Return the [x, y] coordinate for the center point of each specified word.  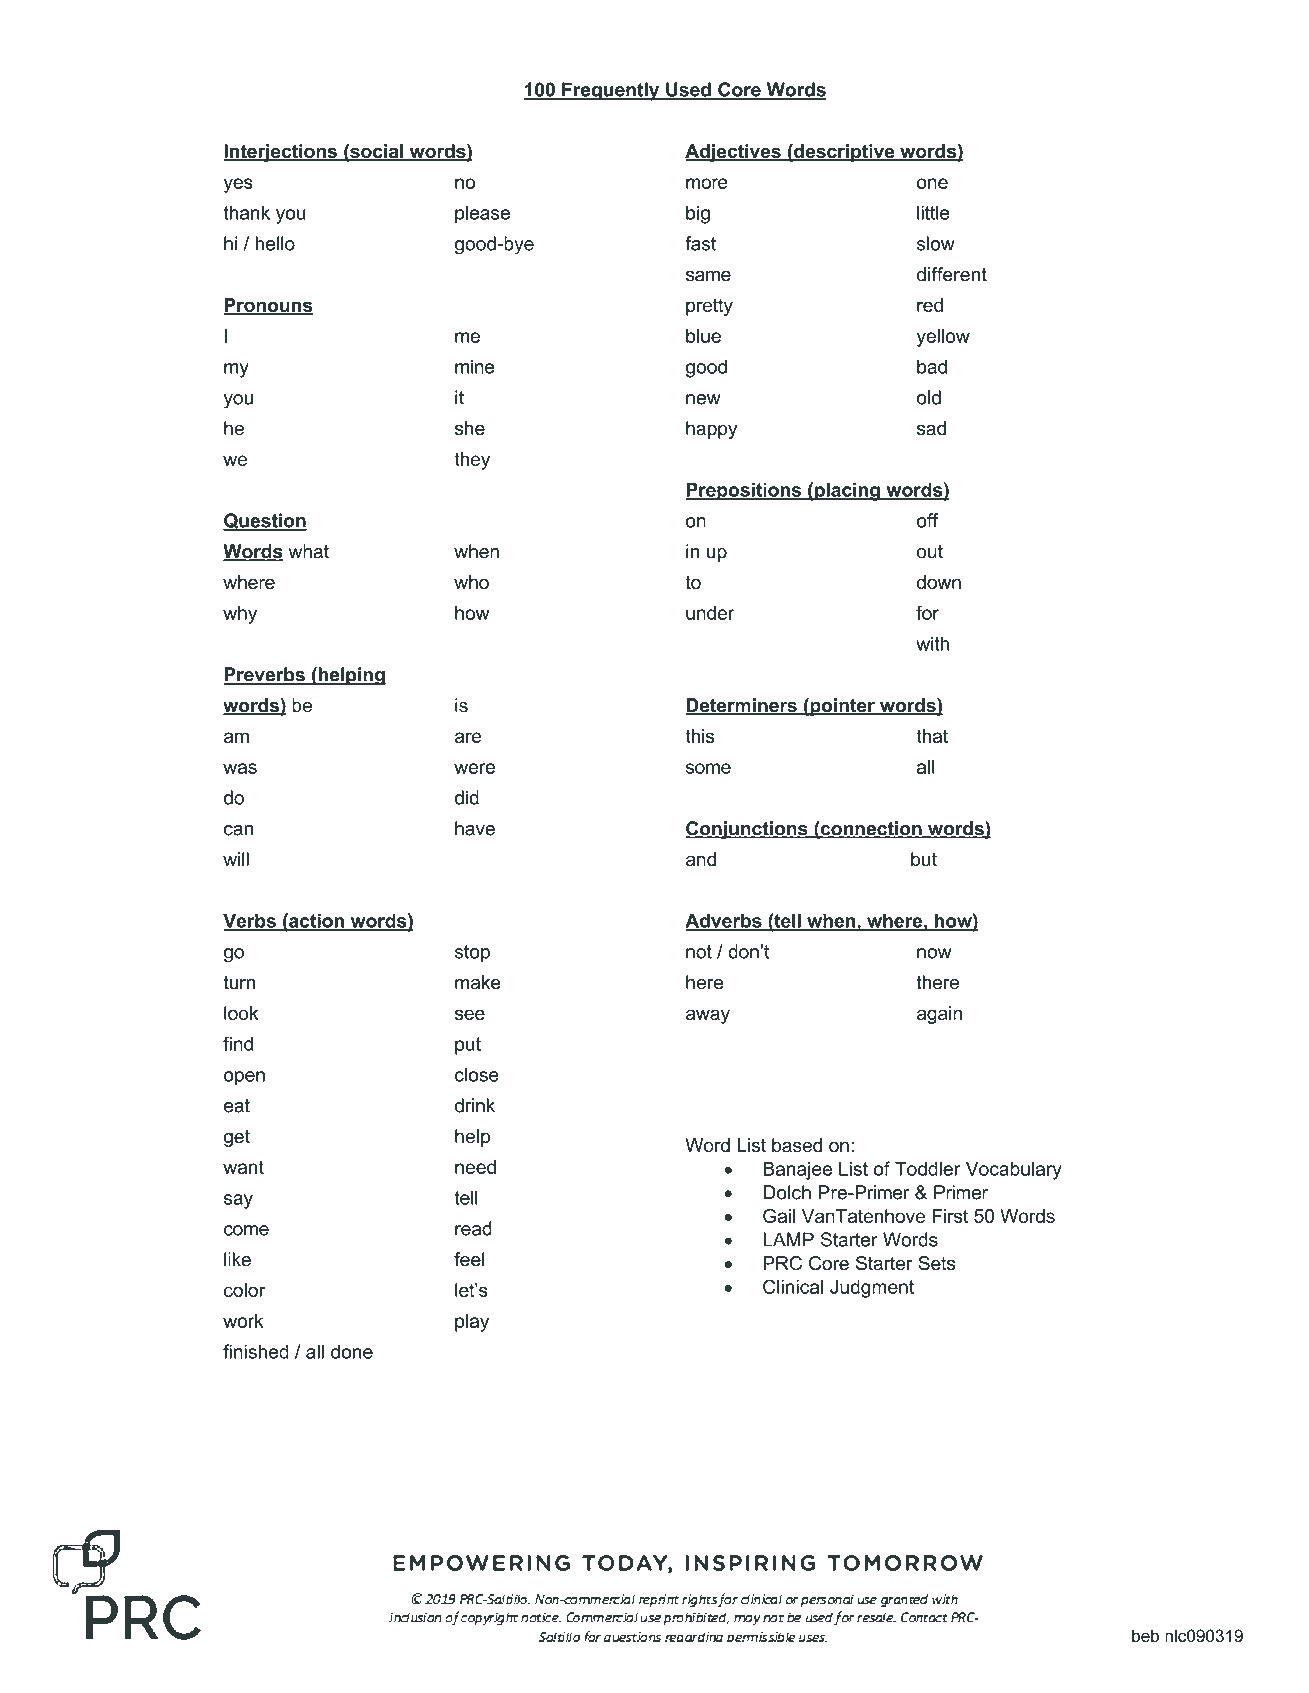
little [933, 212]
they [472, 461]
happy [712, 430]
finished [256, 1351]
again [939, 1015]
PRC [782, 1263]
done [352, 1351]
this [699, 736]
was [240, 768]
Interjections [281, 153]
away [708, 1016]
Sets [937, 1263]
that [932, 736]
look [241, 1013]
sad [931, 428]
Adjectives [734, 153]
